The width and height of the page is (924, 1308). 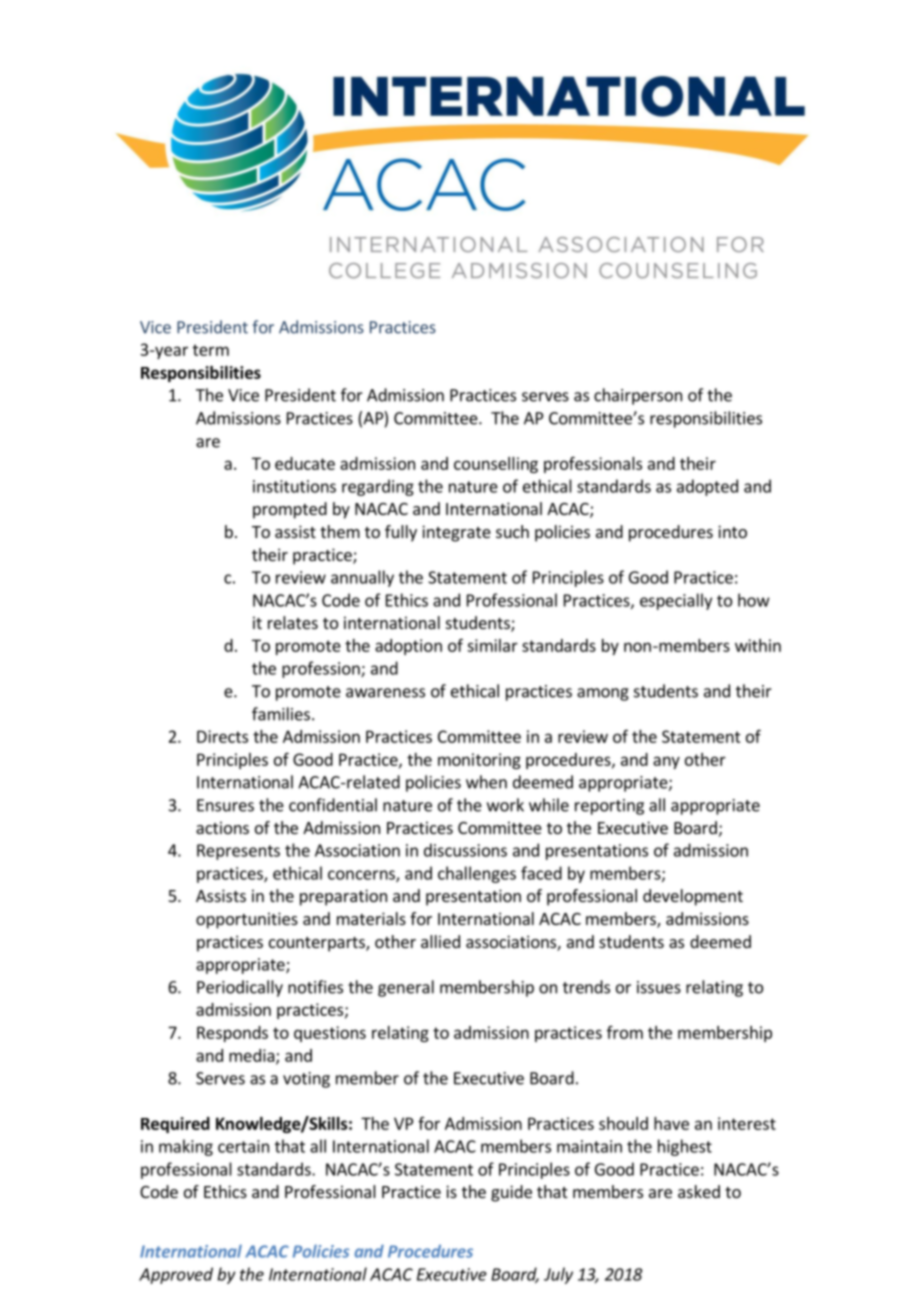 I want to click on within, so click(x=758, y=645).
